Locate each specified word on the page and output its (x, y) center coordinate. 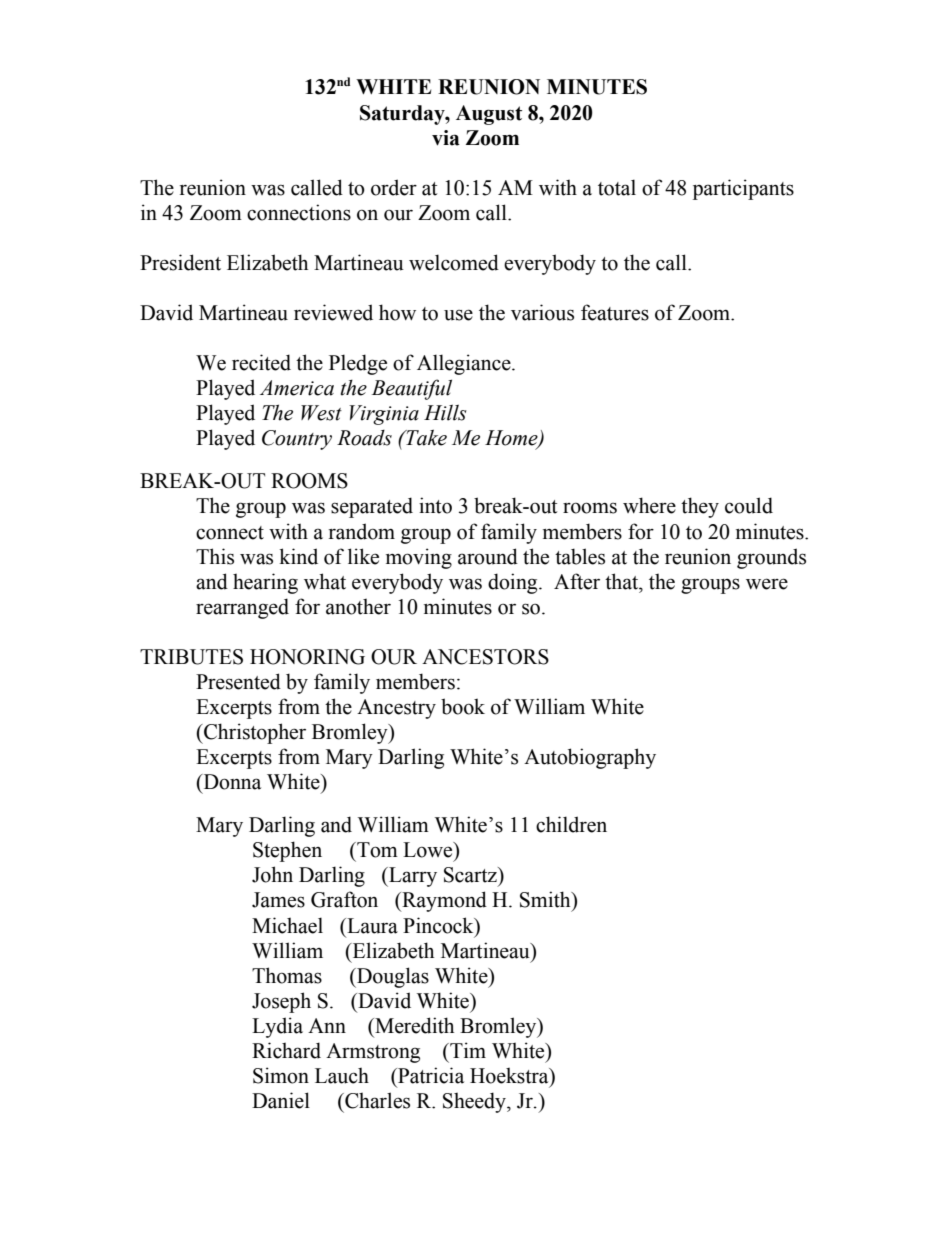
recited (261, 362)
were (767, 584)
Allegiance (465, 364)
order (394, 187)
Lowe (429, 850)
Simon (281, 1075)
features (615, 312)
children (571, 824)
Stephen (287, 851)
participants (743, 189)
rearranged (242, 608)
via (446, 138)
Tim (467, 1050)
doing (514, 583)
